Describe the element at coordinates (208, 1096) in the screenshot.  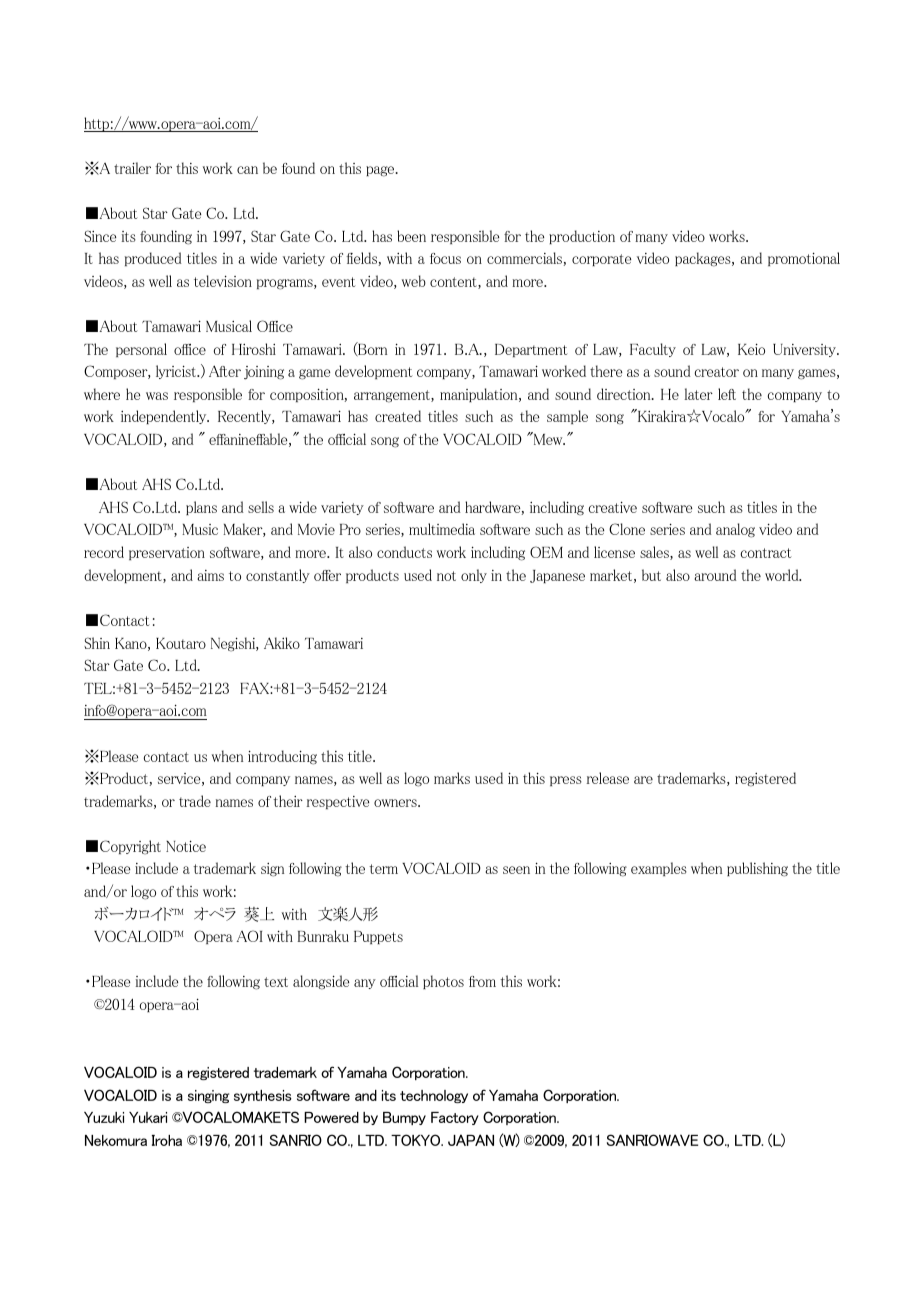
I see `singing` at that location.
